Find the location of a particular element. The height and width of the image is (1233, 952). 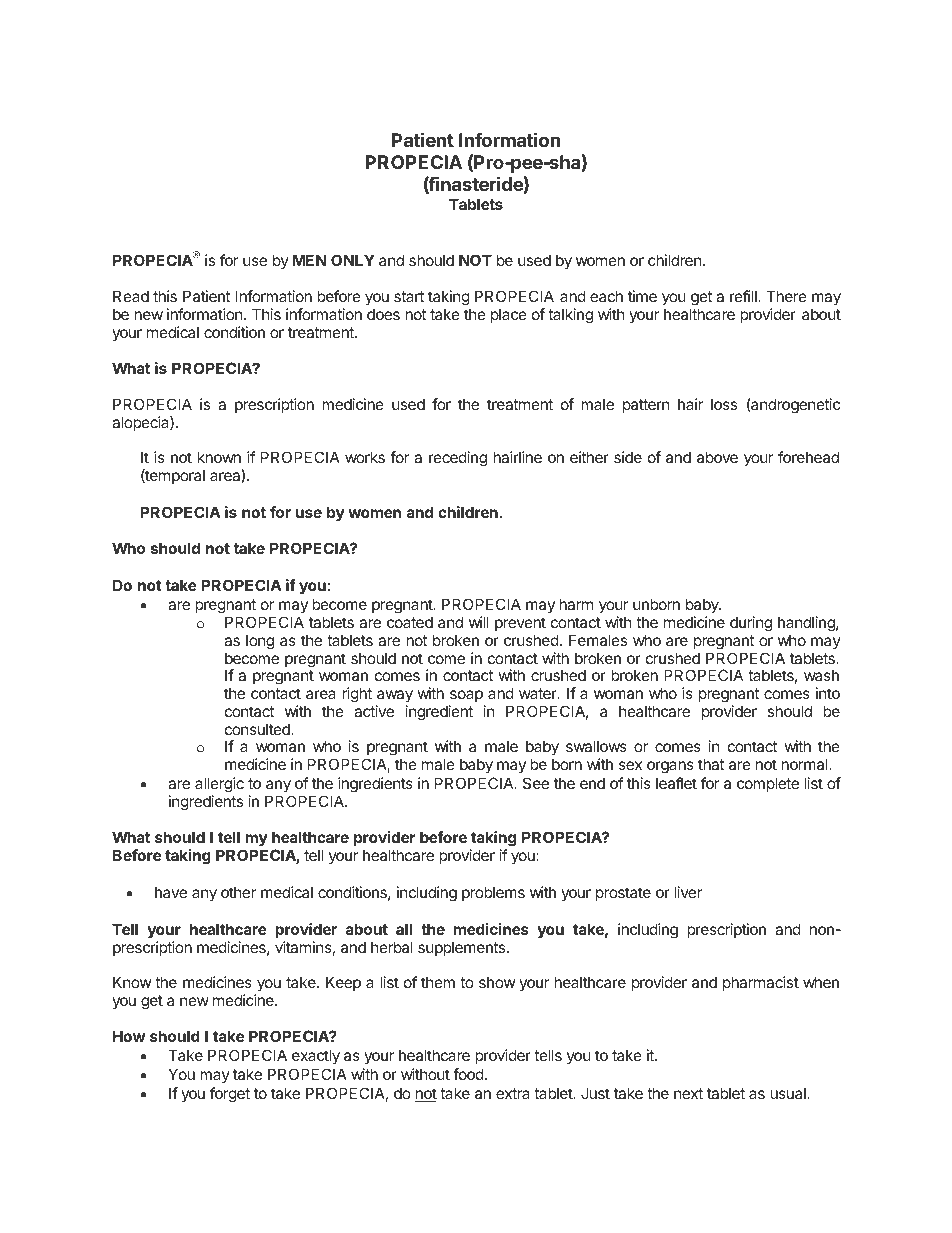

place is located at coordinates (509, 315).
